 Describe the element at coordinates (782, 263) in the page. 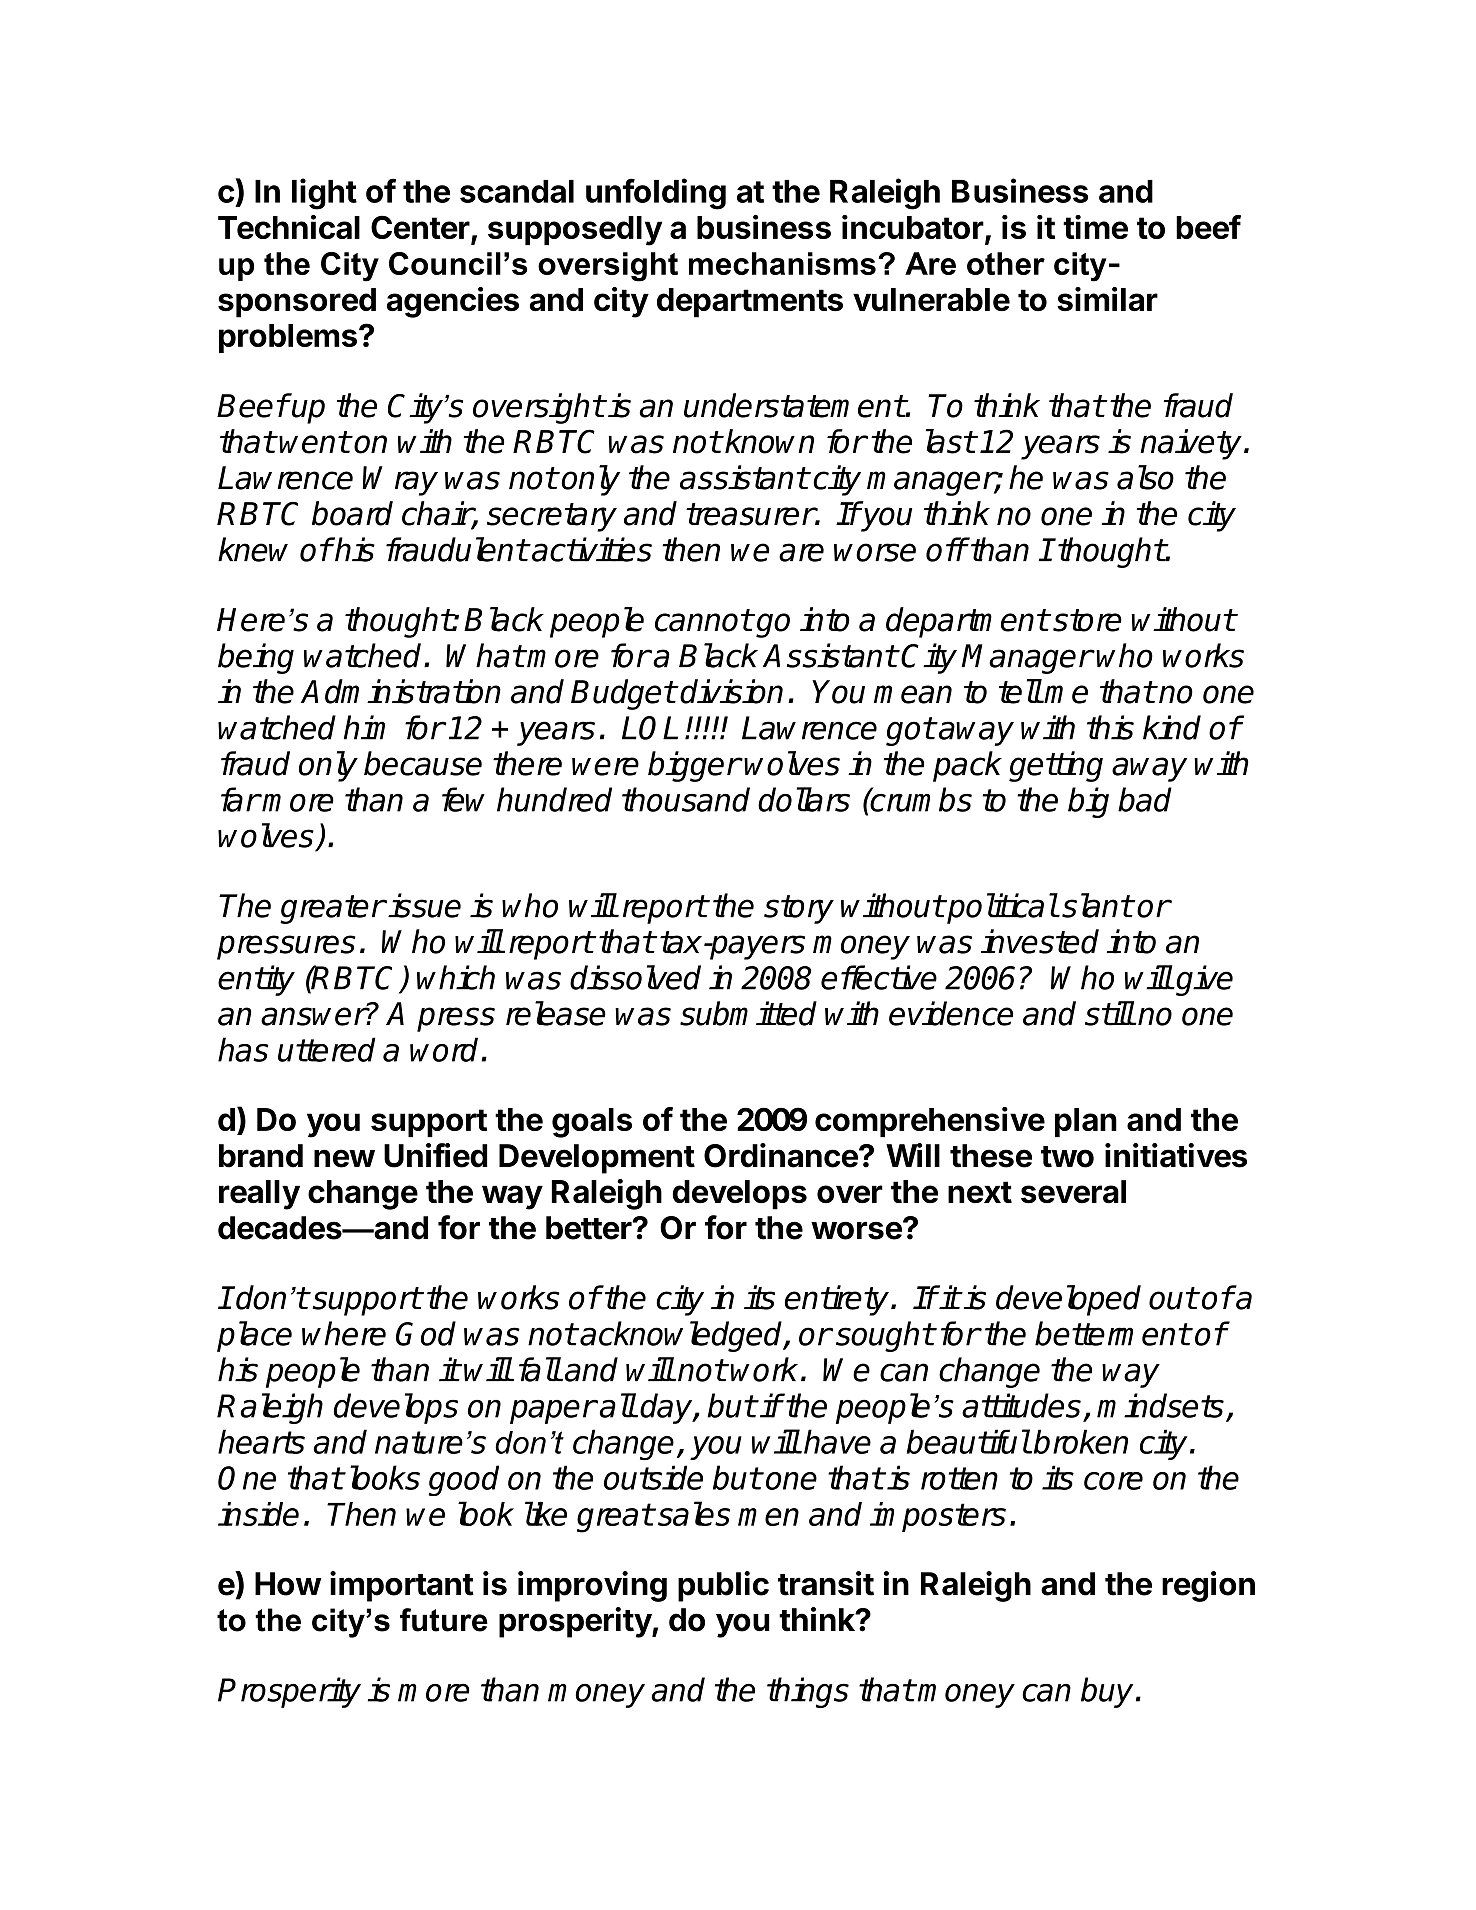

I see `mechanisms` at that location.
